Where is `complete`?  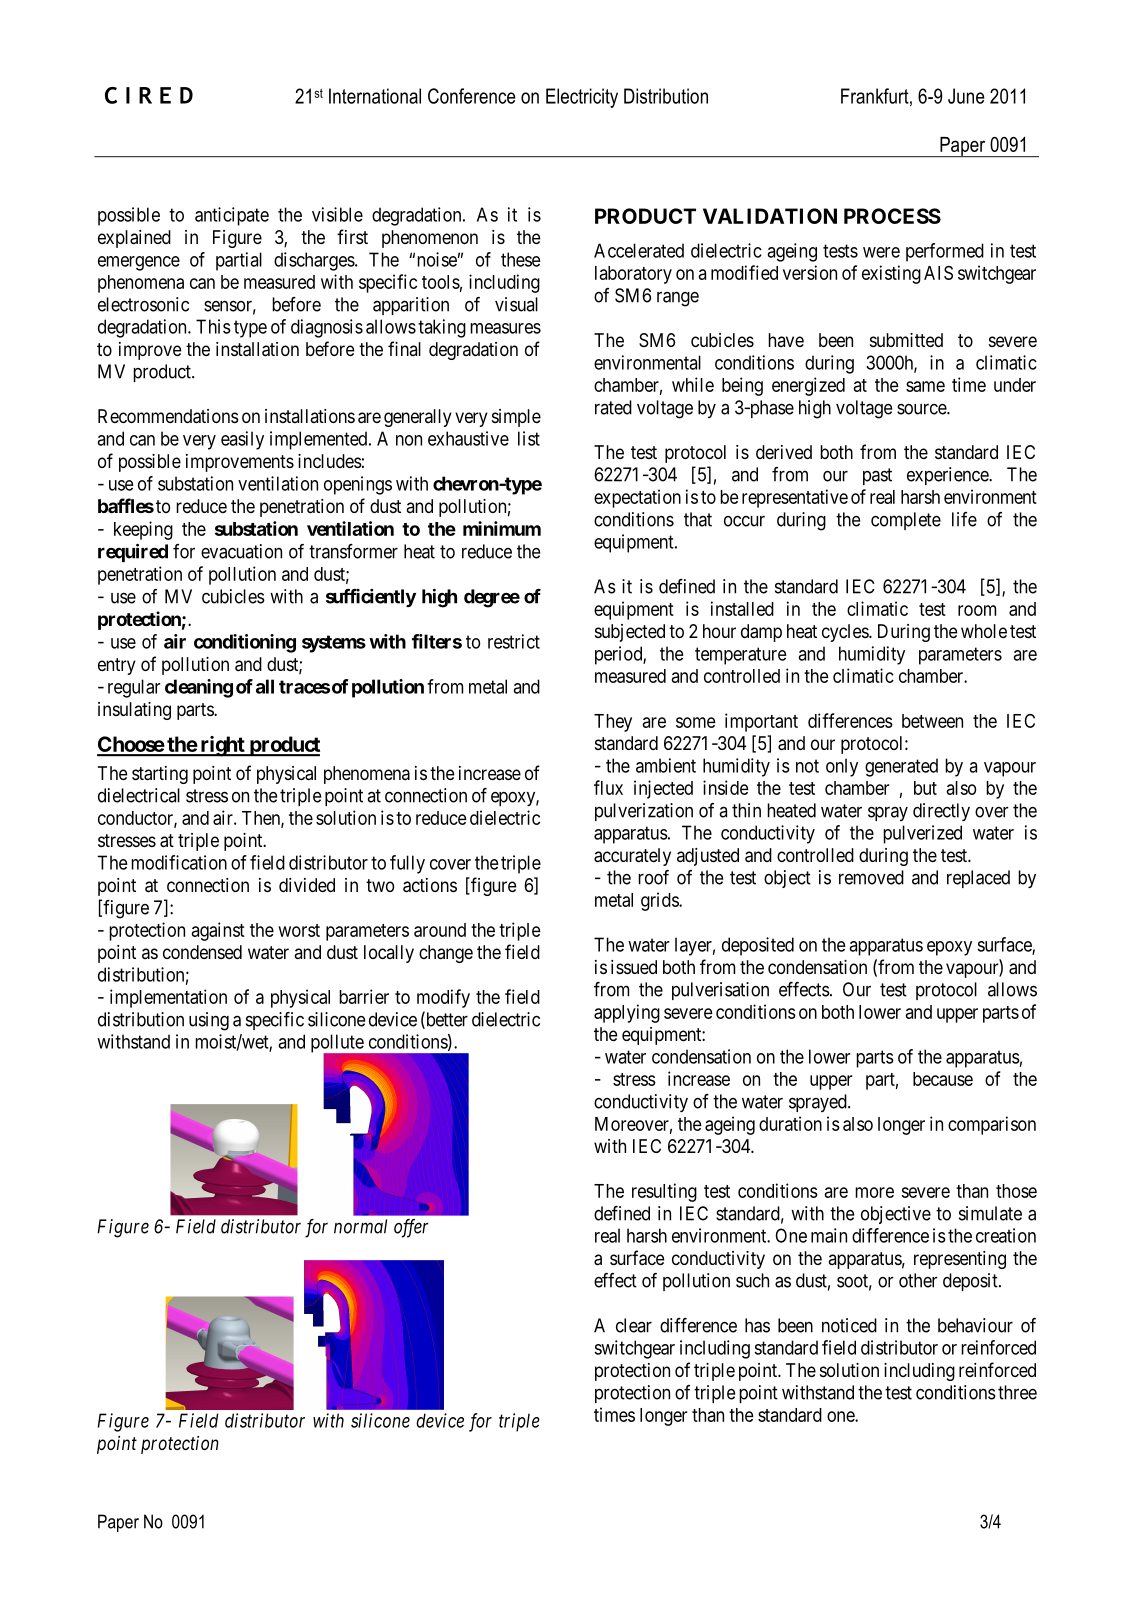 complete is located at coordinates (906, 521).
